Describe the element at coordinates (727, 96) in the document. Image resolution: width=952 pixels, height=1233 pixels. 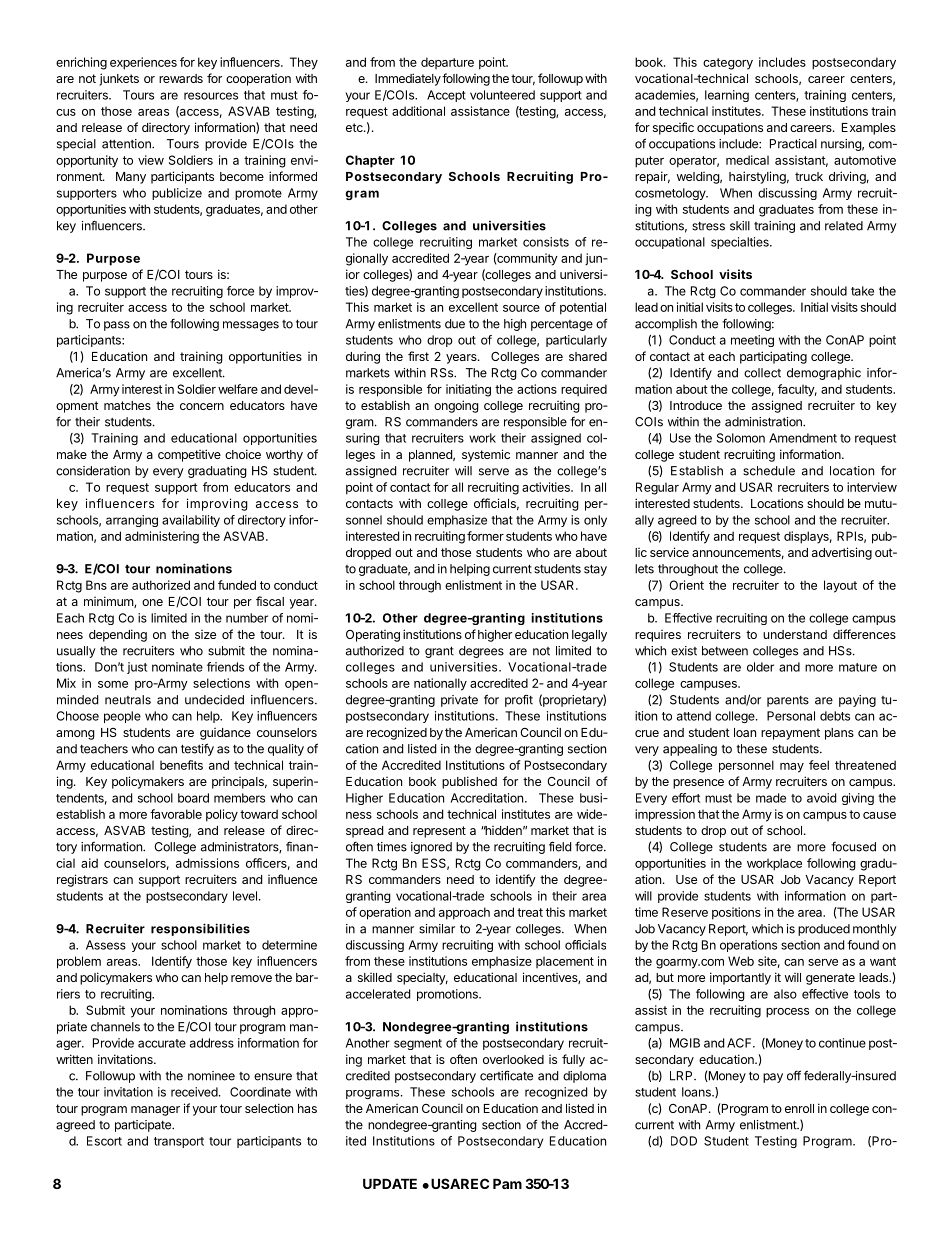
I see `learning` at that location.
